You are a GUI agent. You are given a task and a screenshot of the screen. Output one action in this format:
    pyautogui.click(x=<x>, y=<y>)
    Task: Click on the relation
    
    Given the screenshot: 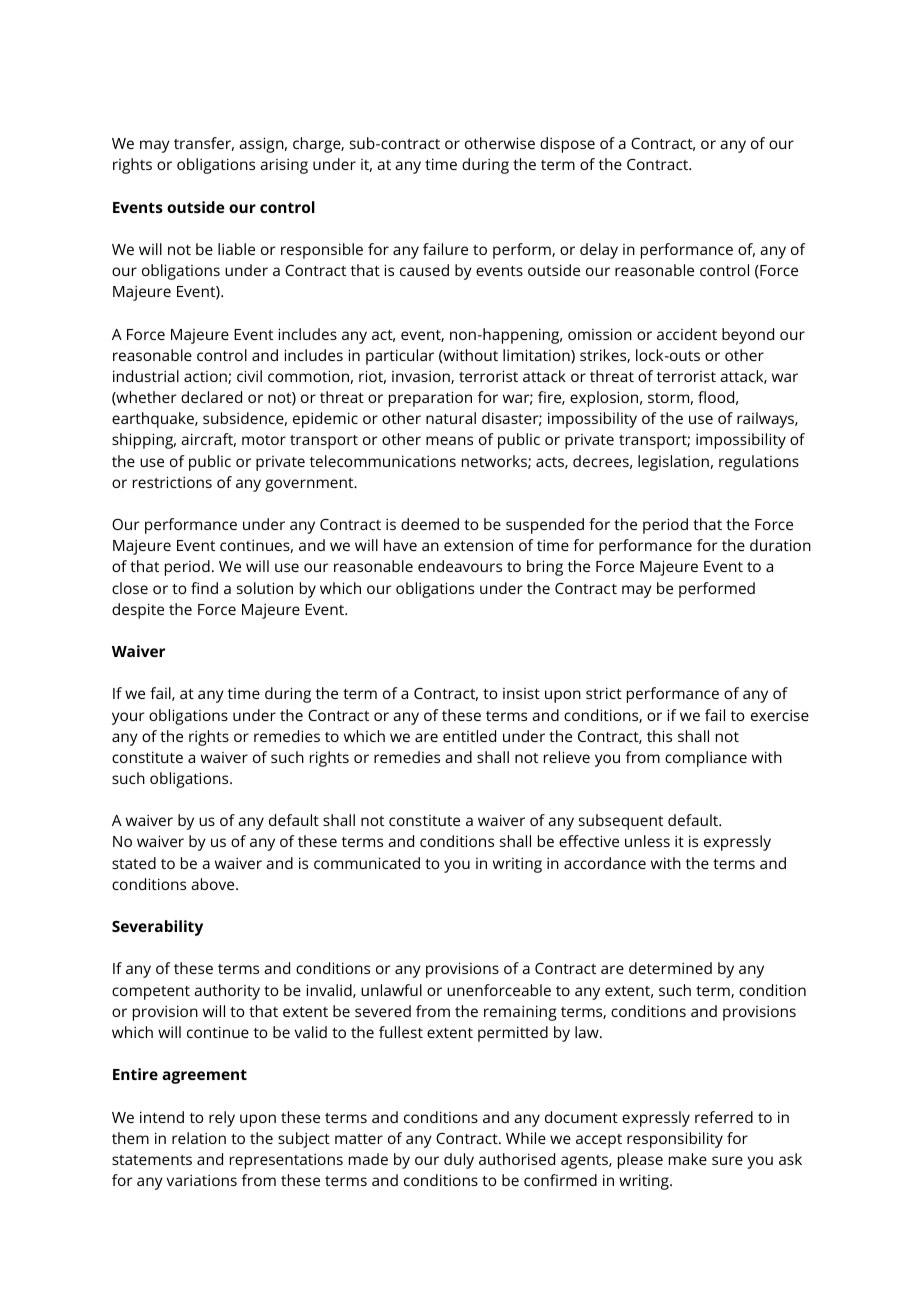 What is the action you would take?
    pyautogui.click(x=199, y=1138)
